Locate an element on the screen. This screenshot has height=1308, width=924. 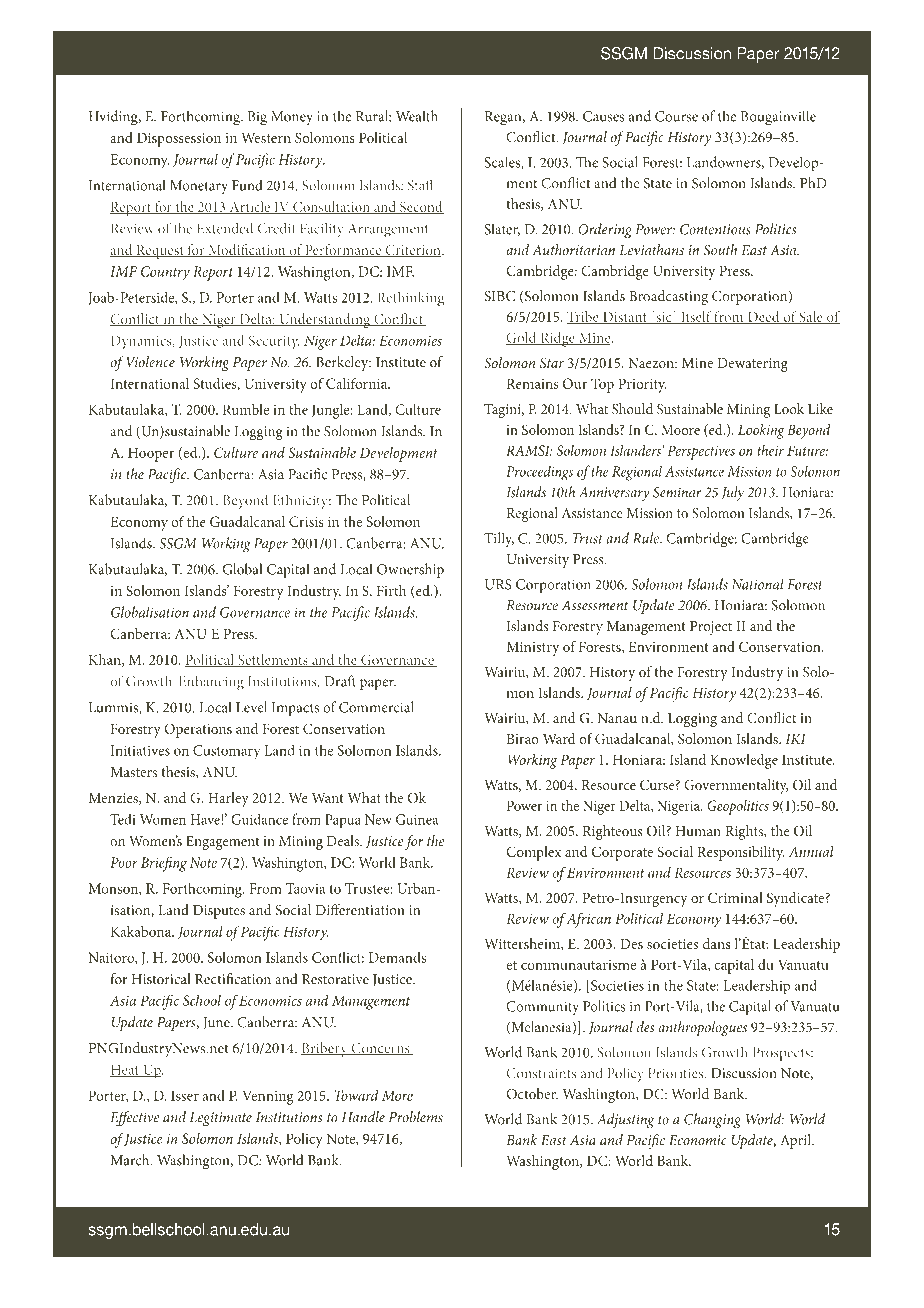
Ministry is located at coordinates (532, 649).
